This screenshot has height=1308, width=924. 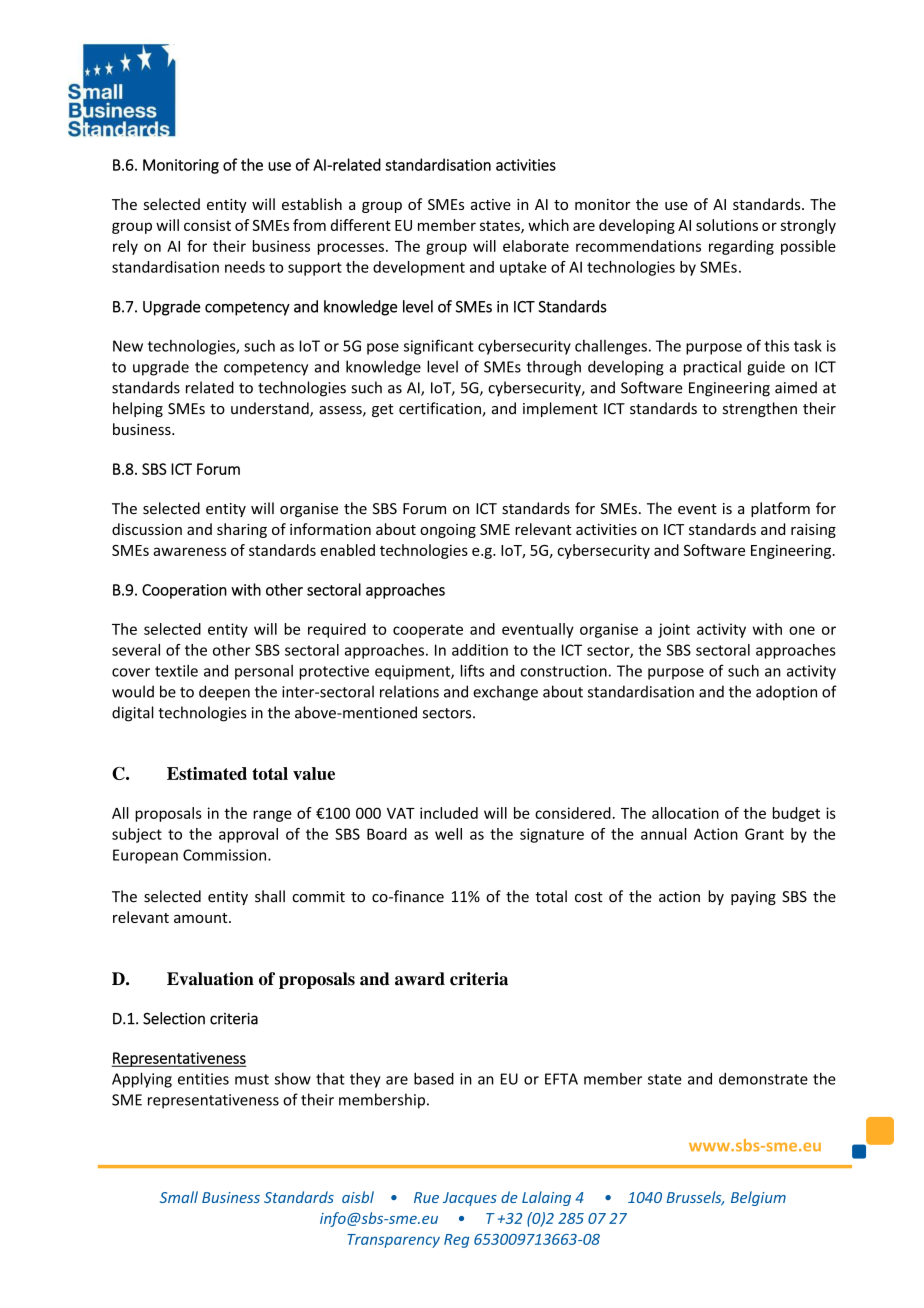 What do you see at coordinates (753, 898) in the screenshot?
I see `paying` at bounding box center [753, 898].
